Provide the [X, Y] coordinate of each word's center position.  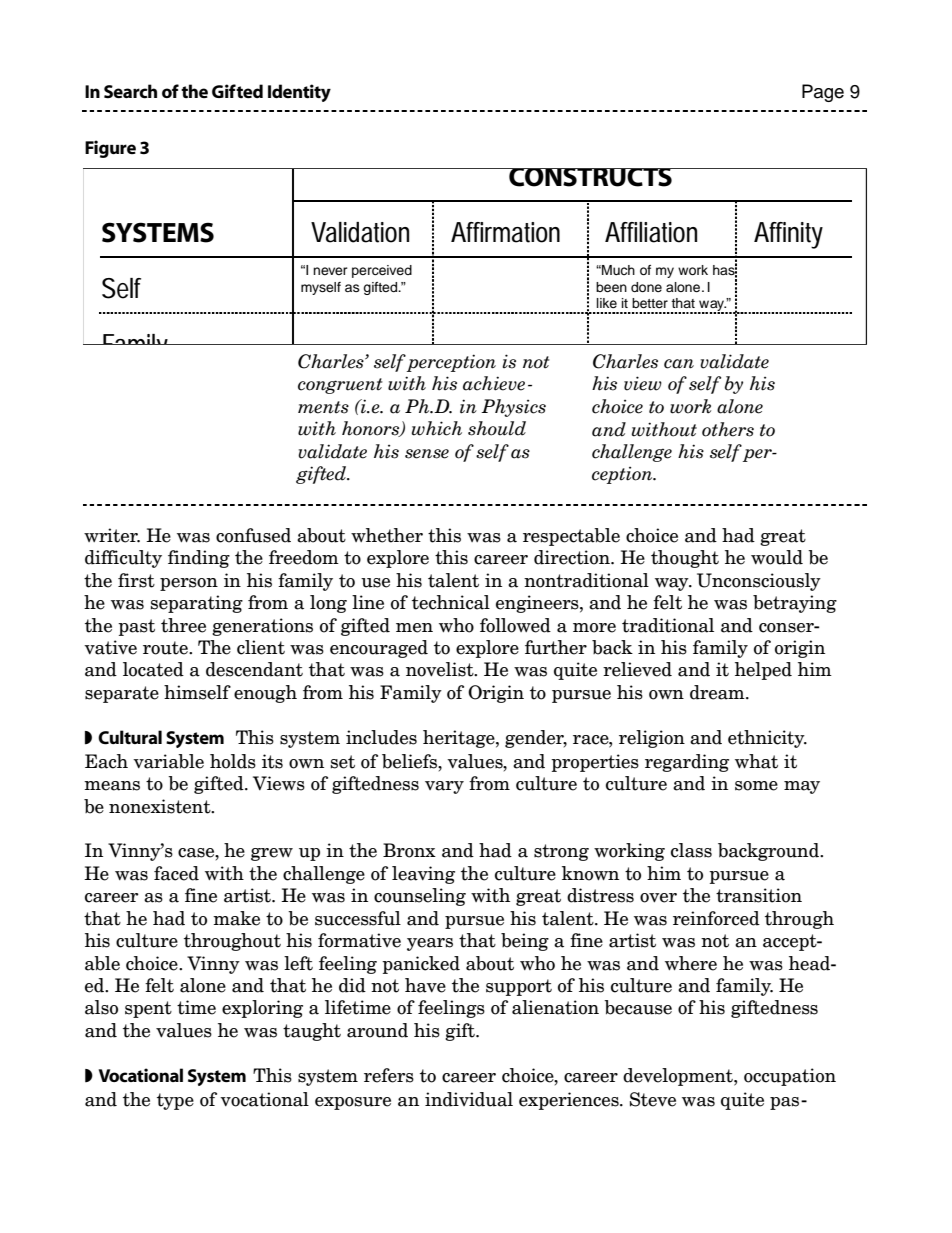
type [175, 1101]
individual [469, 1099]
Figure [110, 149]
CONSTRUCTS [590, 177]
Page [823, 93]
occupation [790, 1077]
